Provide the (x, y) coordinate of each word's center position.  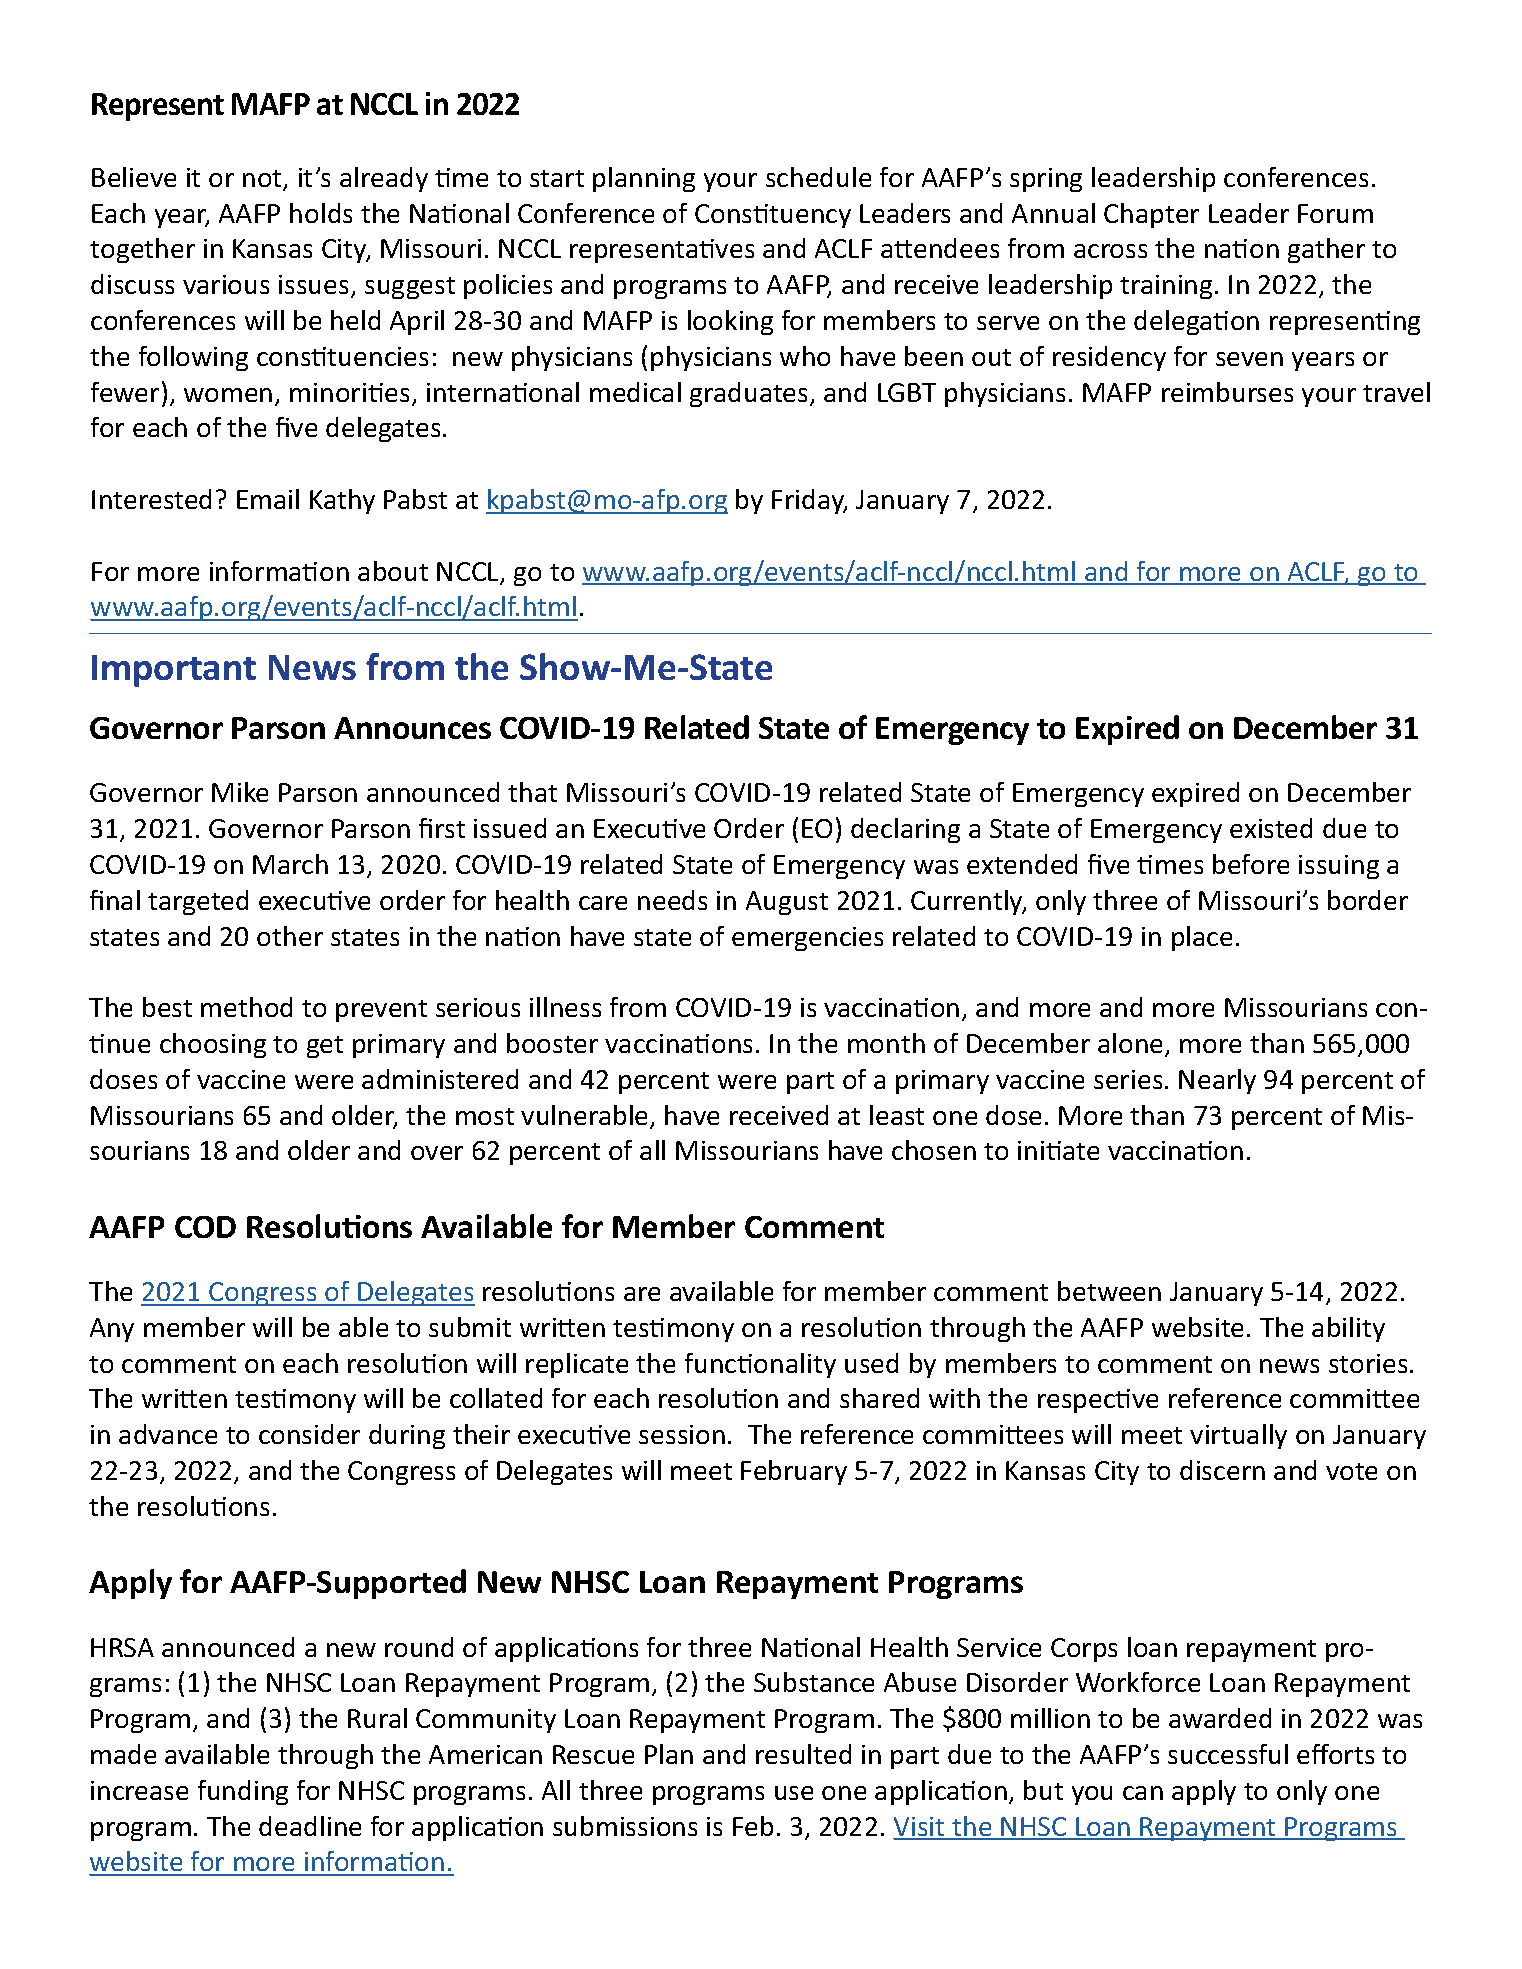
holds (321, 213)
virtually (1238, 1436)
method (246, 1007)
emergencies (807, 939)
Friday (809, 501)
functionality (760, 1365)
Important (174, 671)
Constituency (773, 216)
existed (1271, 828)
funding (243, 1792)
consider (309, 1434)
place (1202, 938)
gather (1326, 250)
